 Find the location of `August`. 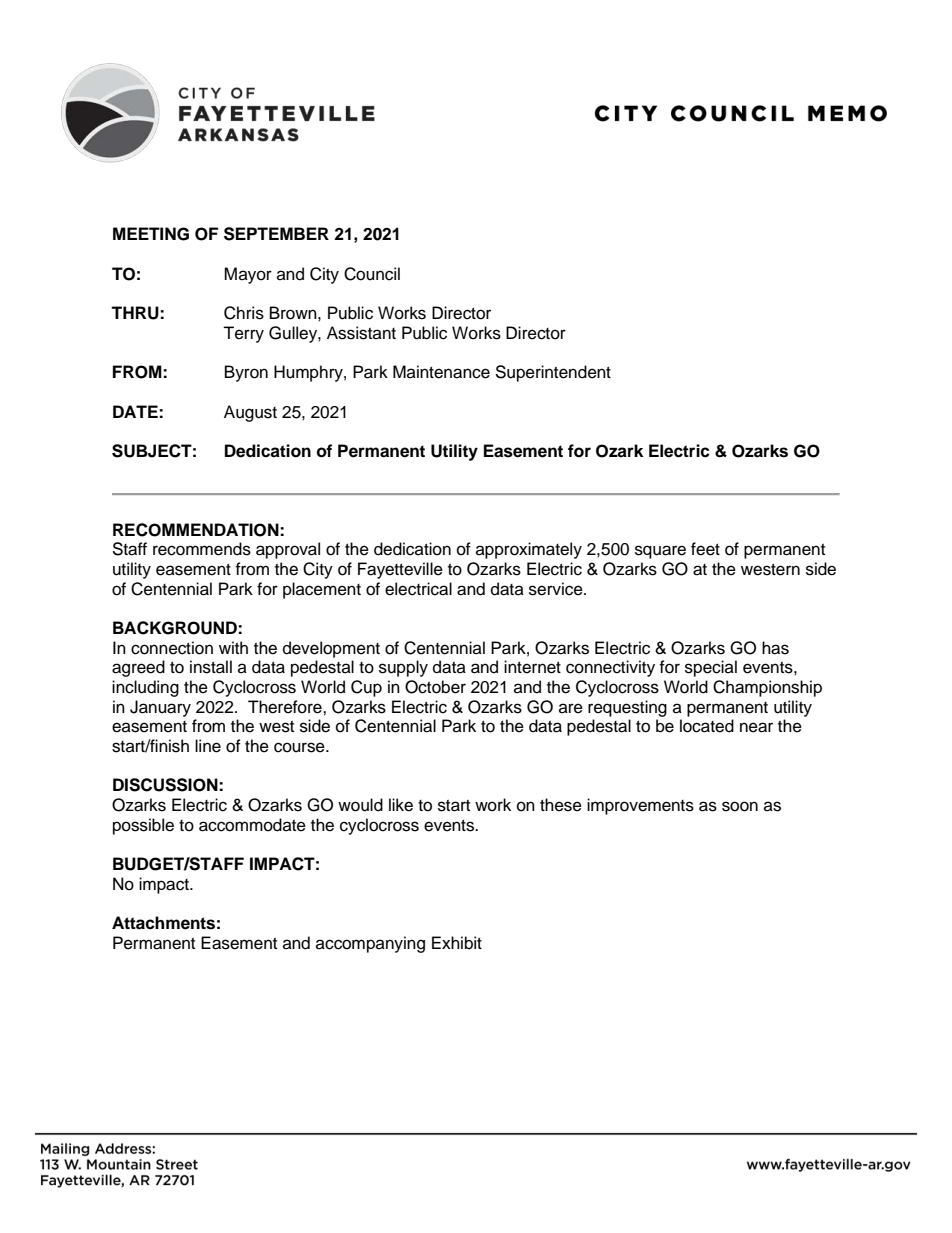

August is located at coordinates (250, 413).
